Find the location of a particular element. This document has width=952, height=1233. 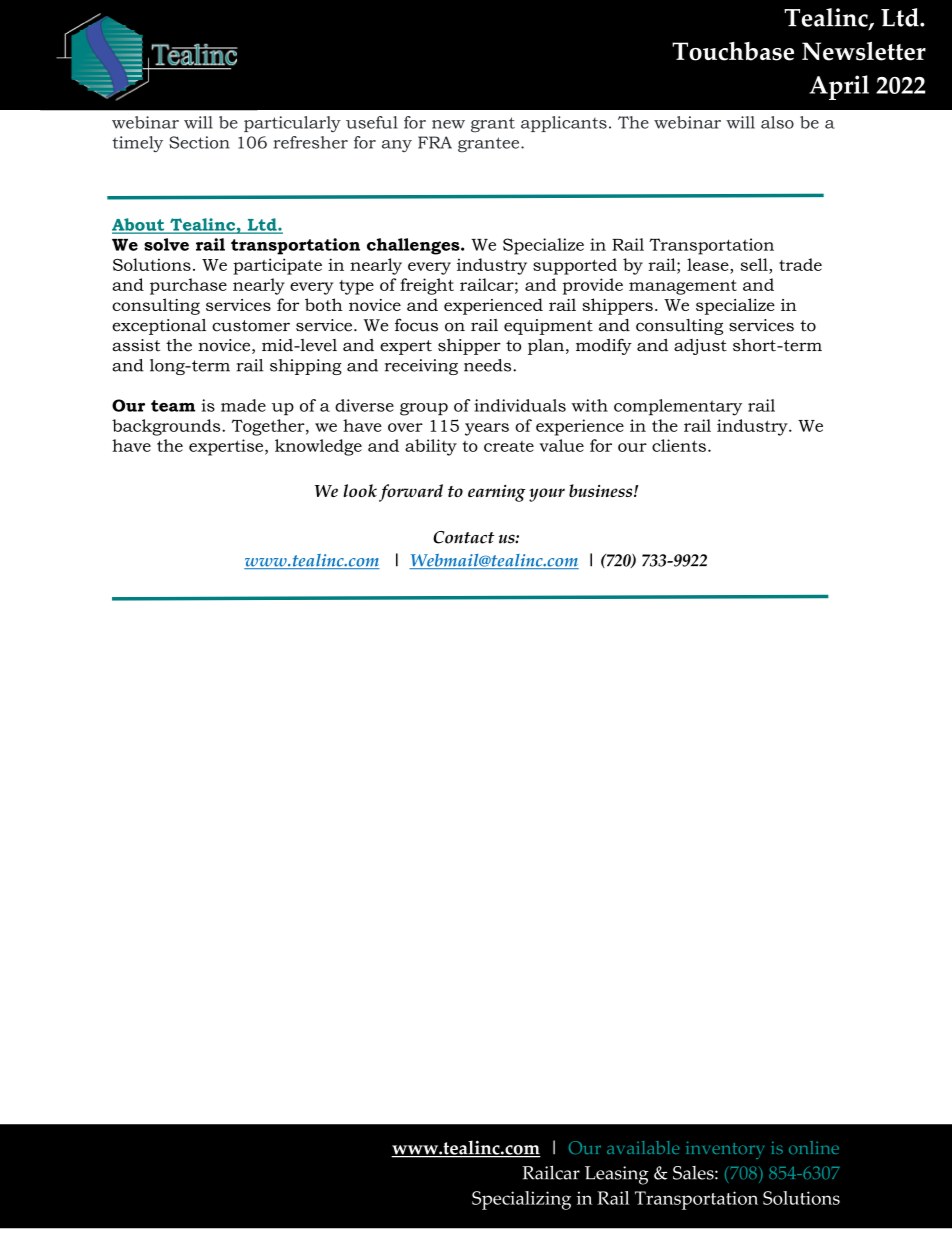

Leasing is located at coordinates (617, 1175).
